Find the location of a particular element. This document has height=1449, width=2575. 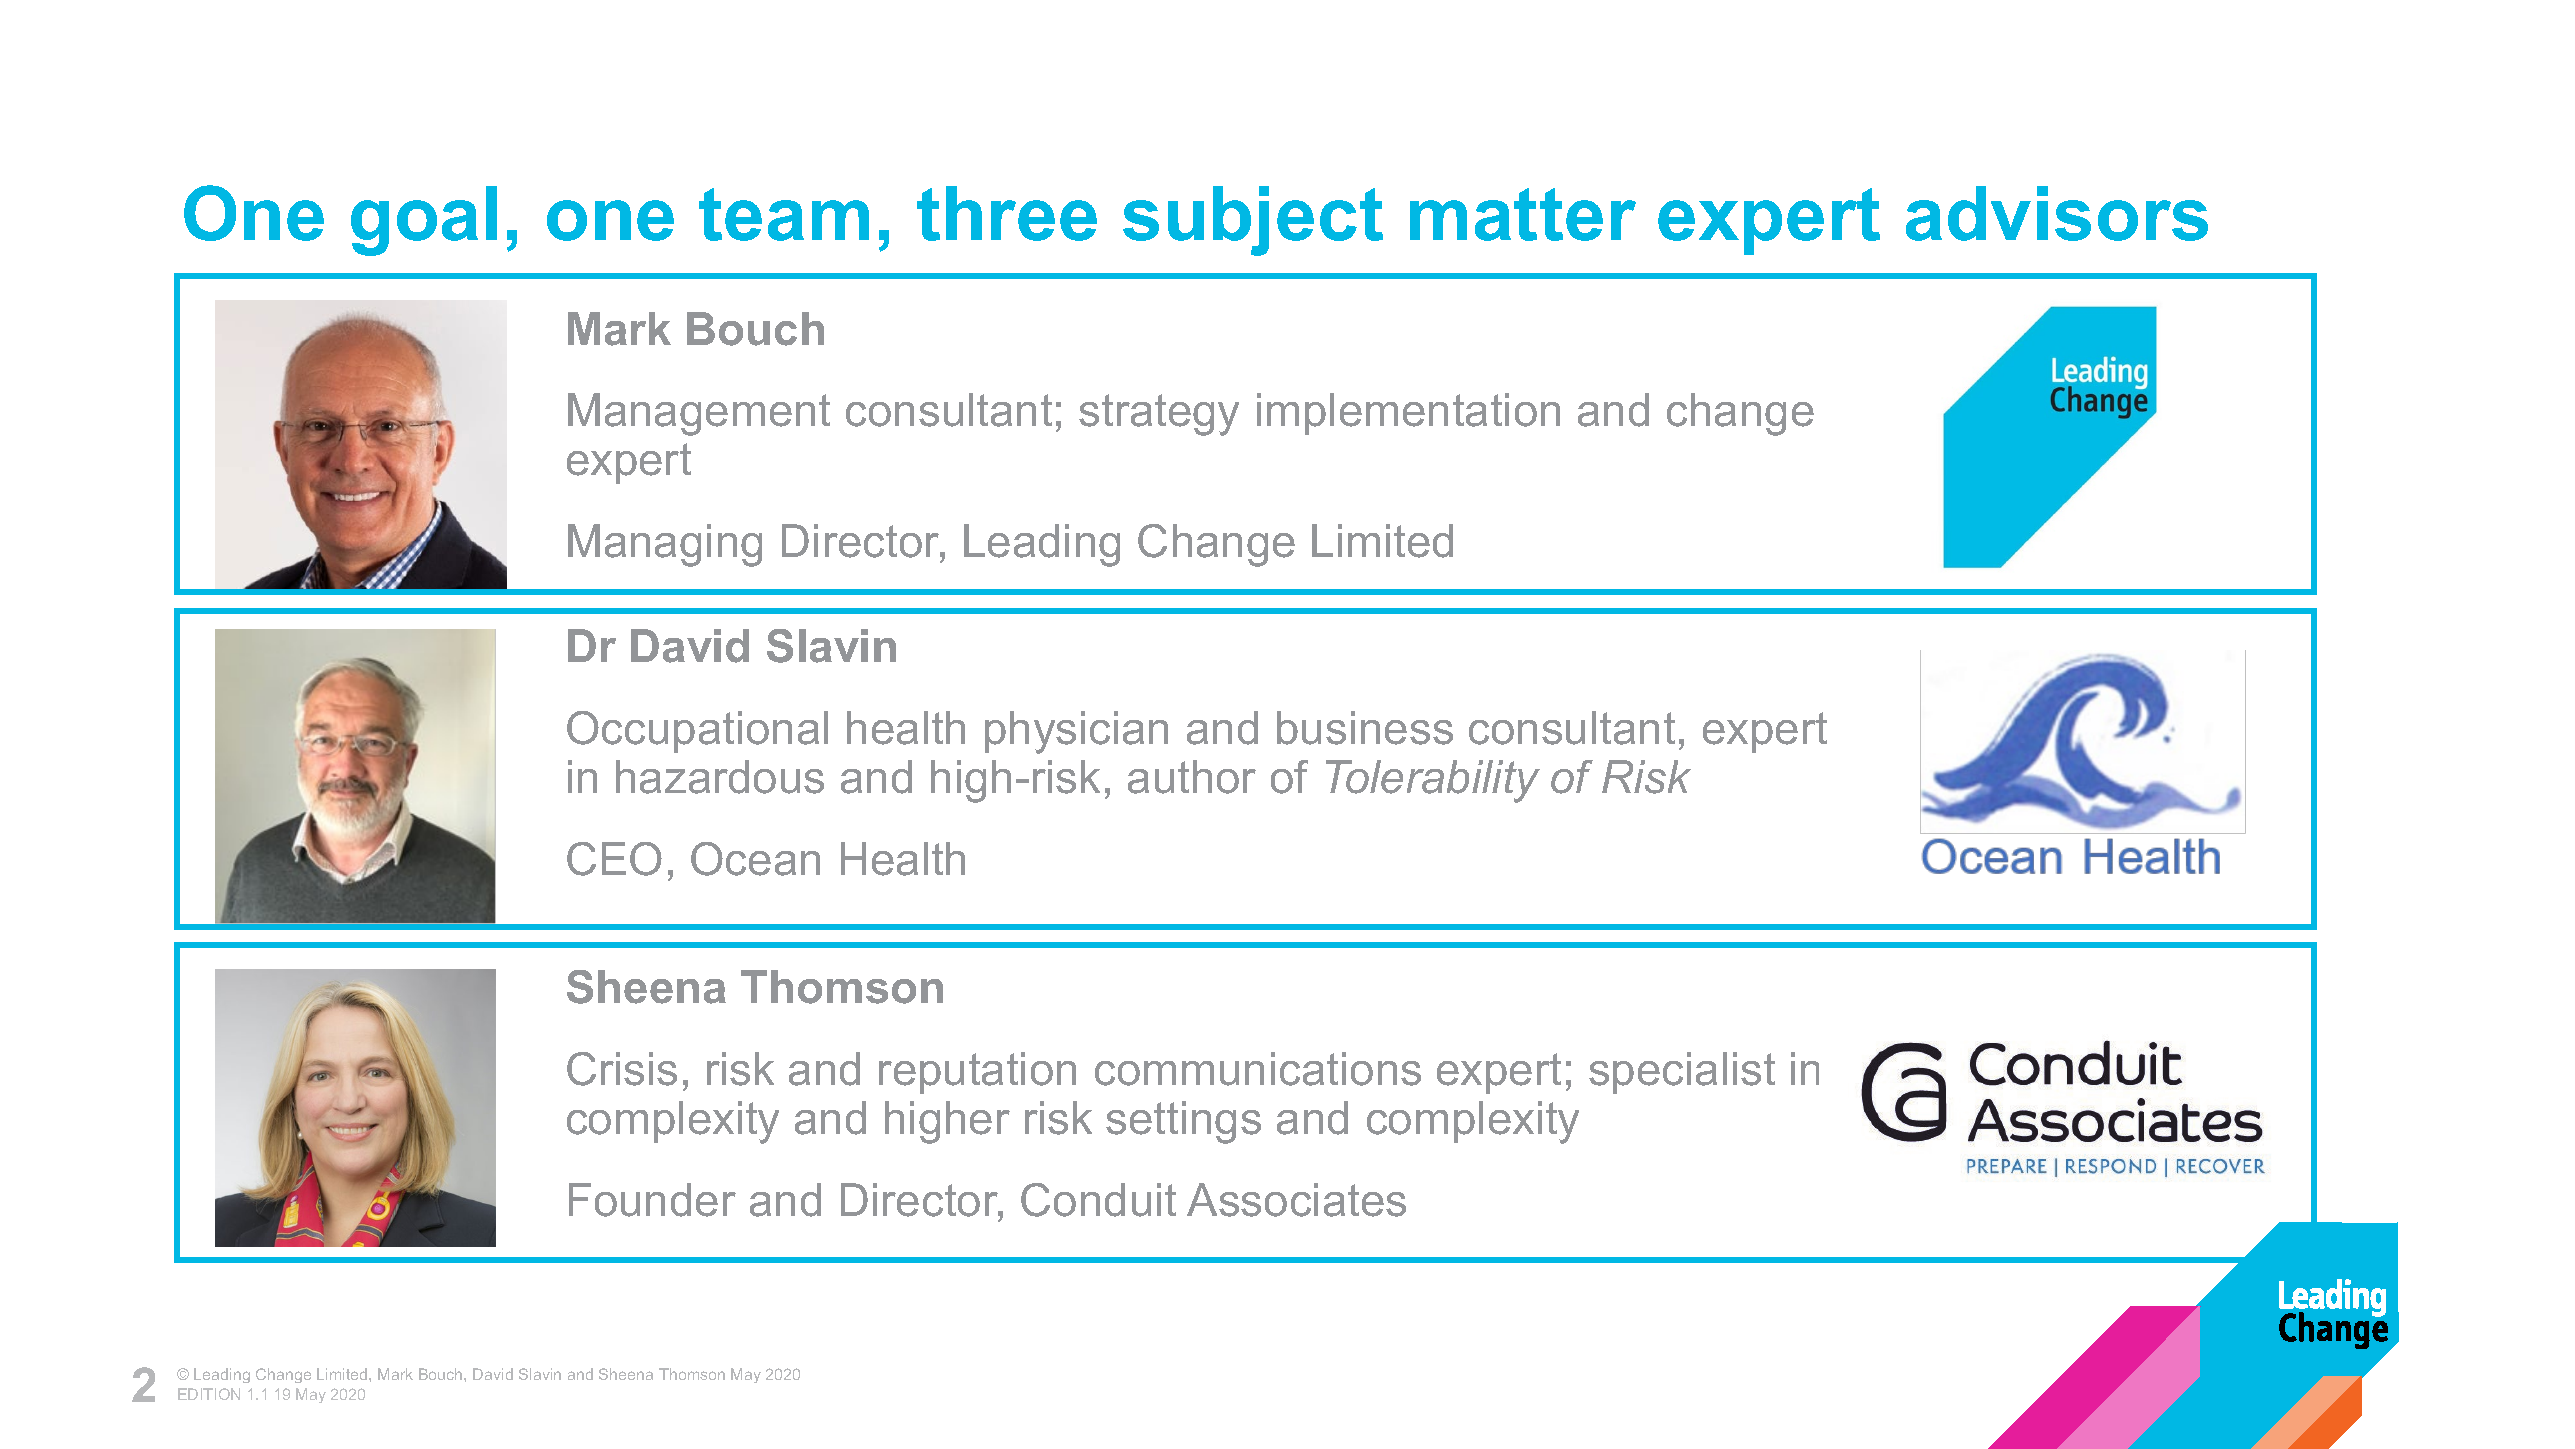

Conduit is located at coordinates (1098, 1200).
